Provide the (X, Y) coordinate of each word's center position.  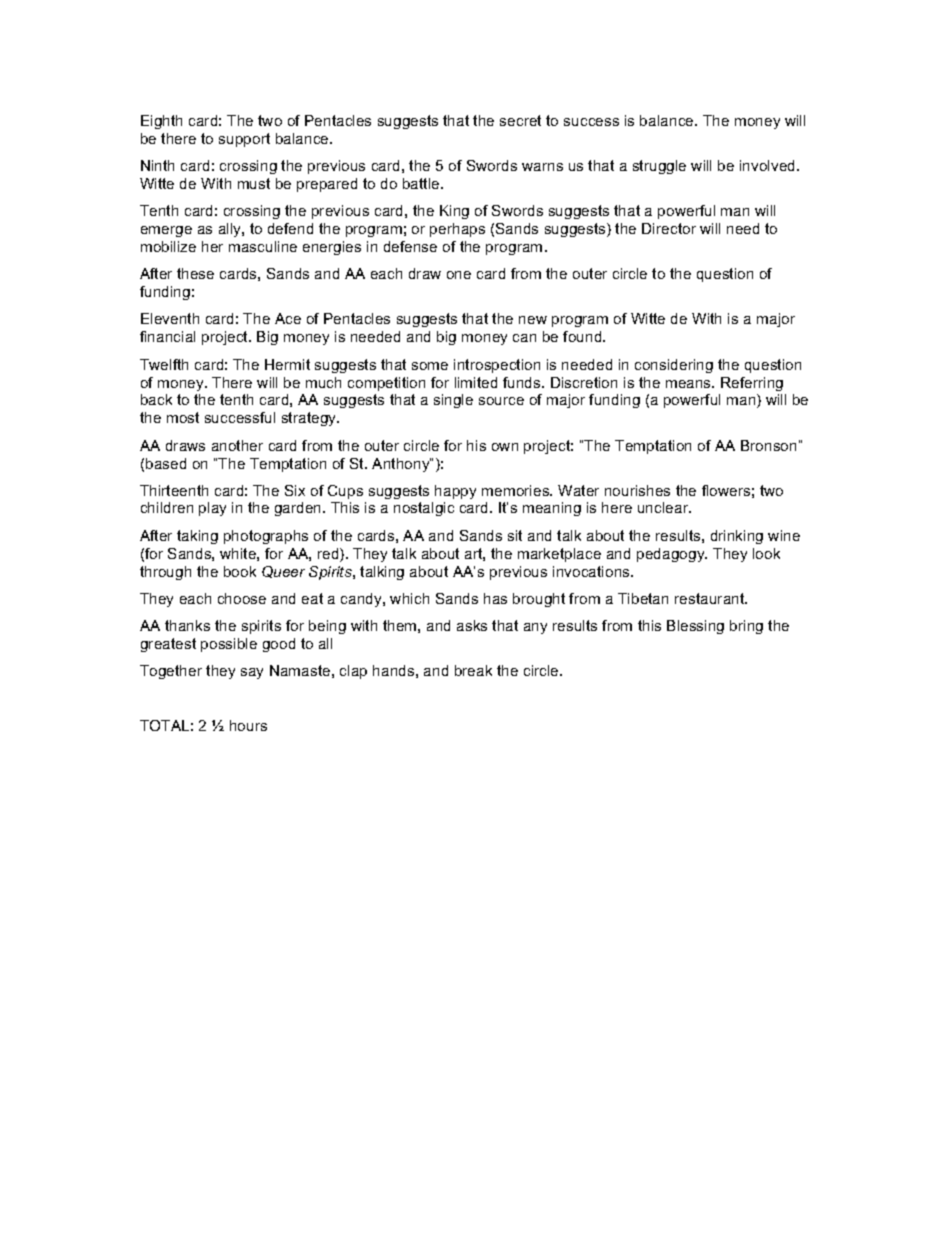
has (495, 598)
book (240, 571)
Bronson (768, 445)
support (244, 140)
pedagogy (672, 555)
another (237, 445)
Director (669, 228)
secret (520, 120)
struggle (659, 167)
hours (248, 725)
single (453, 401)
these (195, 273)
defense (410, 246)
